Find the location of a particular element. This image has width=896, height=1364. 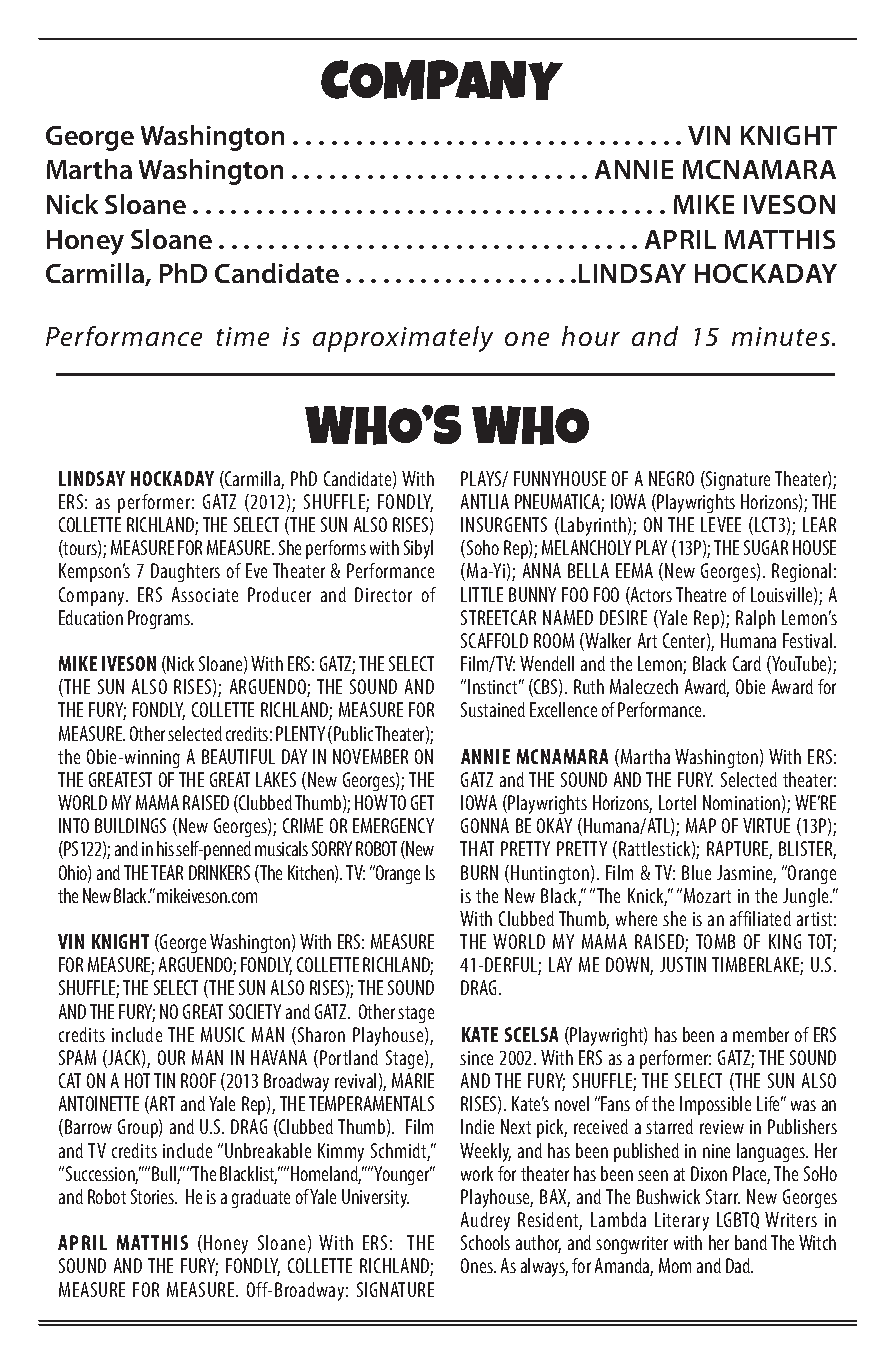

time is located at coordinates (243, 336).
